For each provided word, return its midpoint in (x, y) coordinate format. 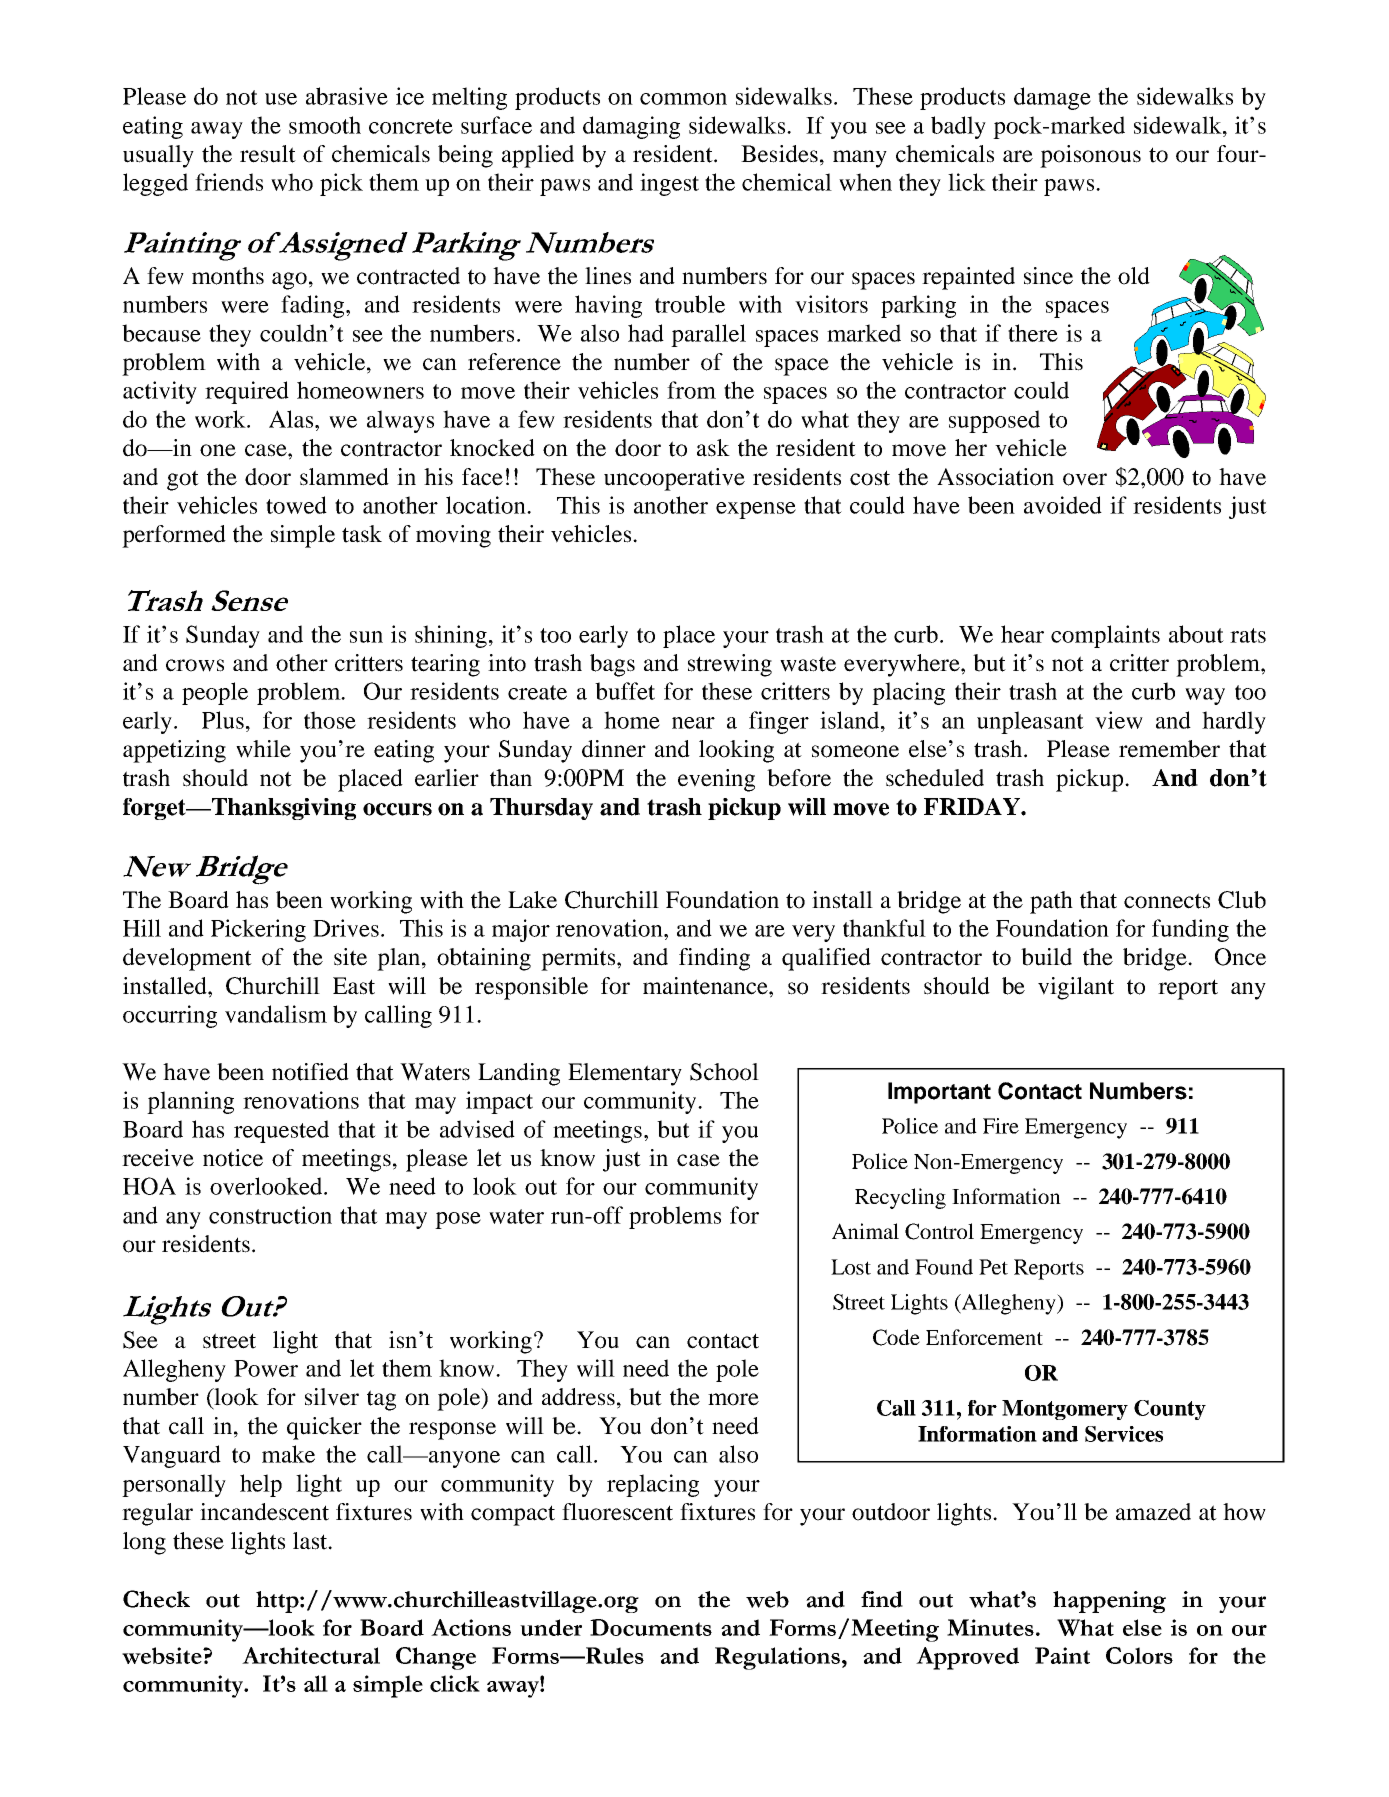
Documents (651, 1627)
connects (1167, 901)
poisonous (1090, 156)
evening (716, 780)
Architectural (311, 1655)
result (268, 154)
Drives (346, 928)
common (683, 99)
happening (1109, 1602)
